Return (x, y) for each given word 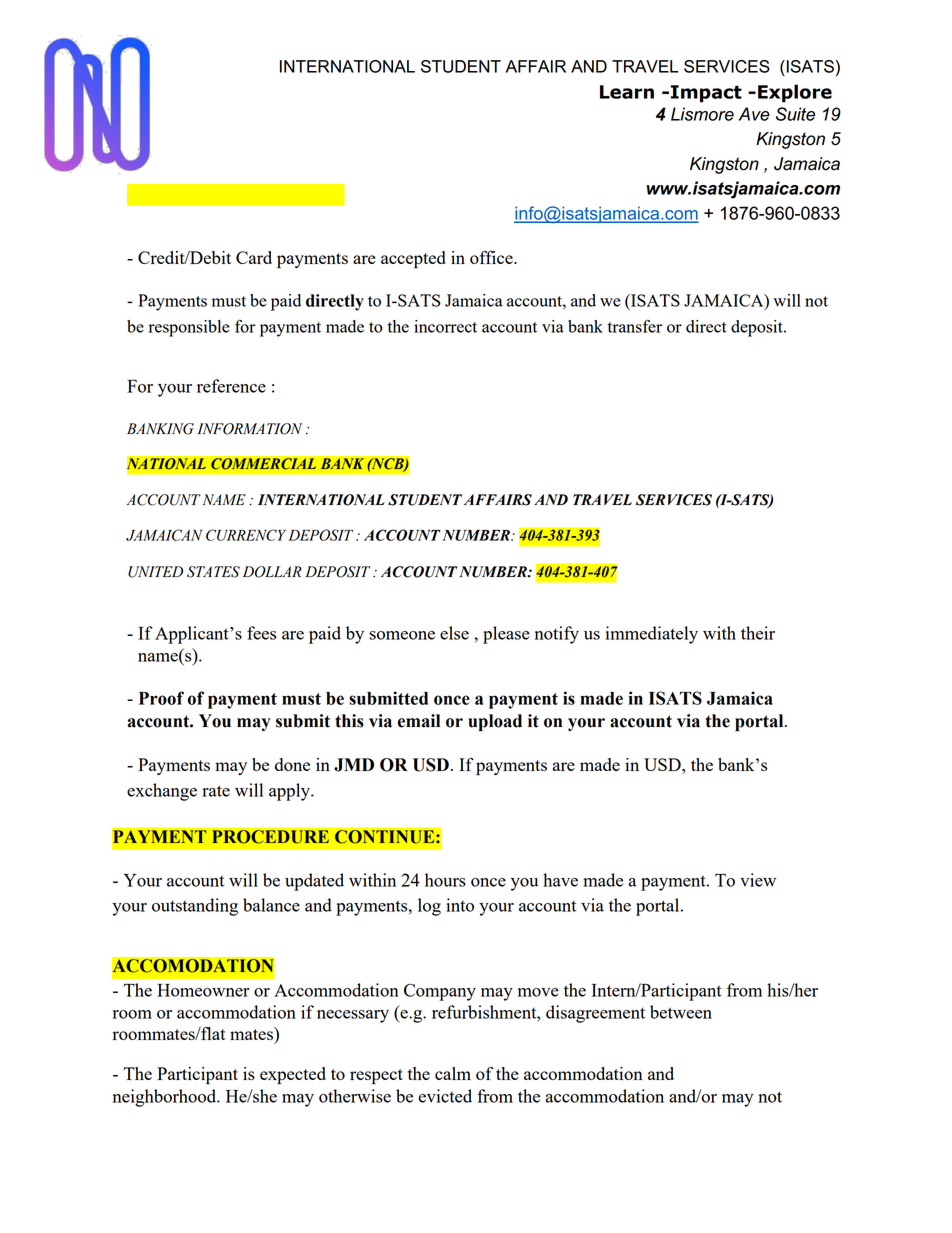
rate (216, 791)
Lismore (702, 114)
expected (293, 1076)
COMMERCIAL (264, 464)
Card (254, 257)
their (758, 633)
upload (495, 722)
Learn (627, 92)
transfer (634, 326)
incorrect (445, 326)
